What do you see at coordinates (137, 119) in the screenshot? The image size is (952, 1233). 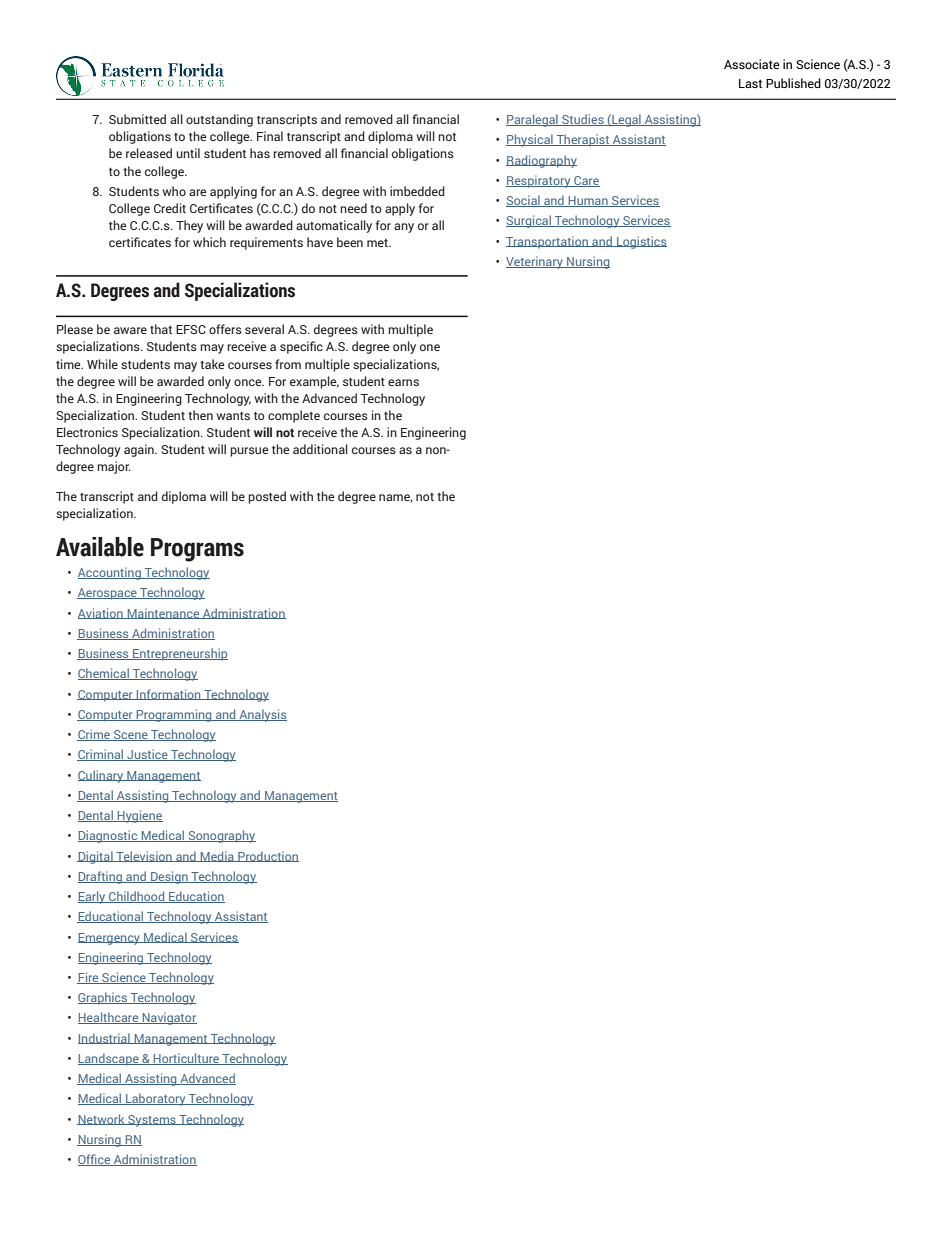 I see `Submitted` at bounding box center [137, 119].
